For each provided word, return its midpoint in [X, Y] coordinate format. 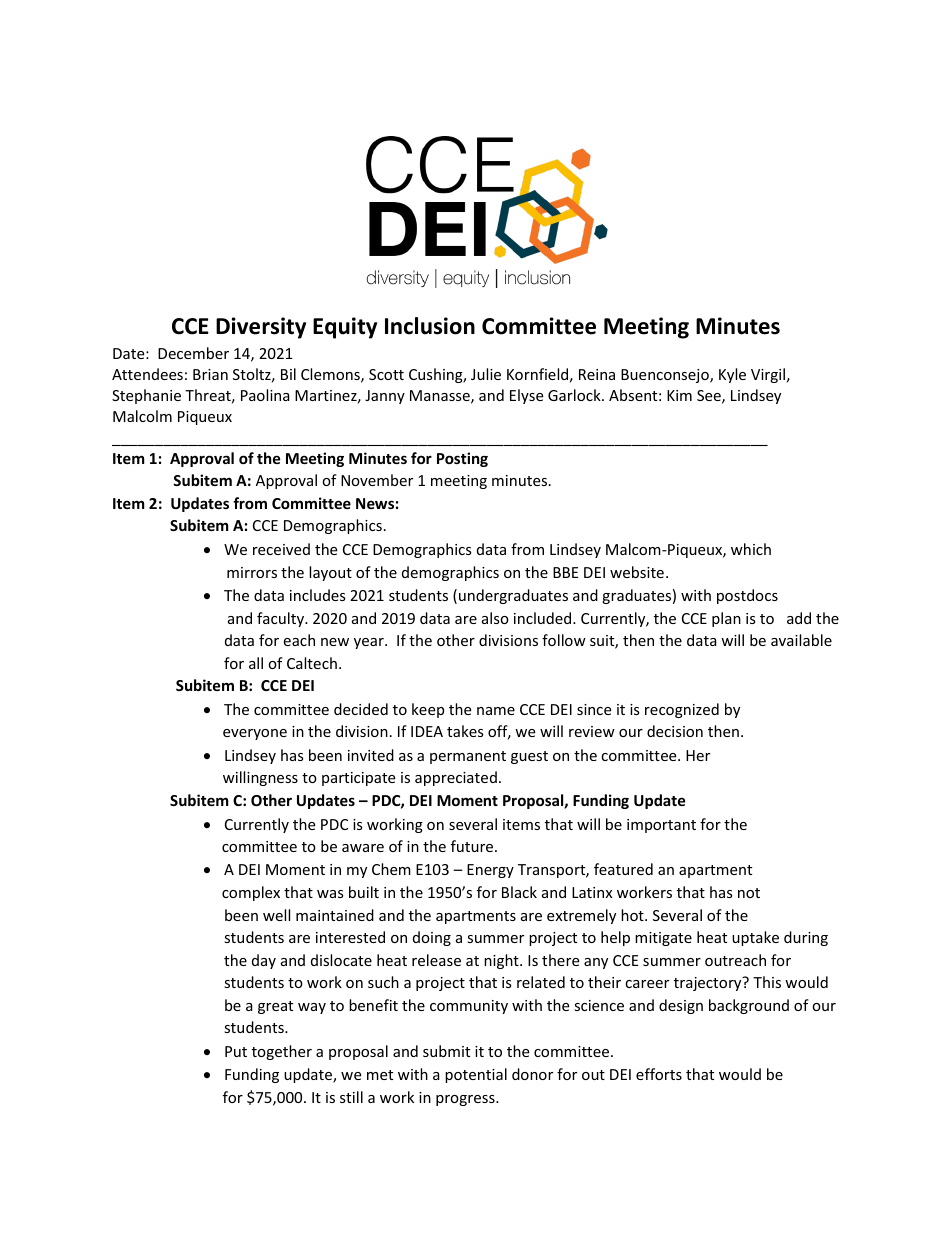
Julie [486, 374]
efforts [659, 1074]
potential [476, 1075]
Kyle [732, 375]
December [193, 353]
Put [236, 1051]
